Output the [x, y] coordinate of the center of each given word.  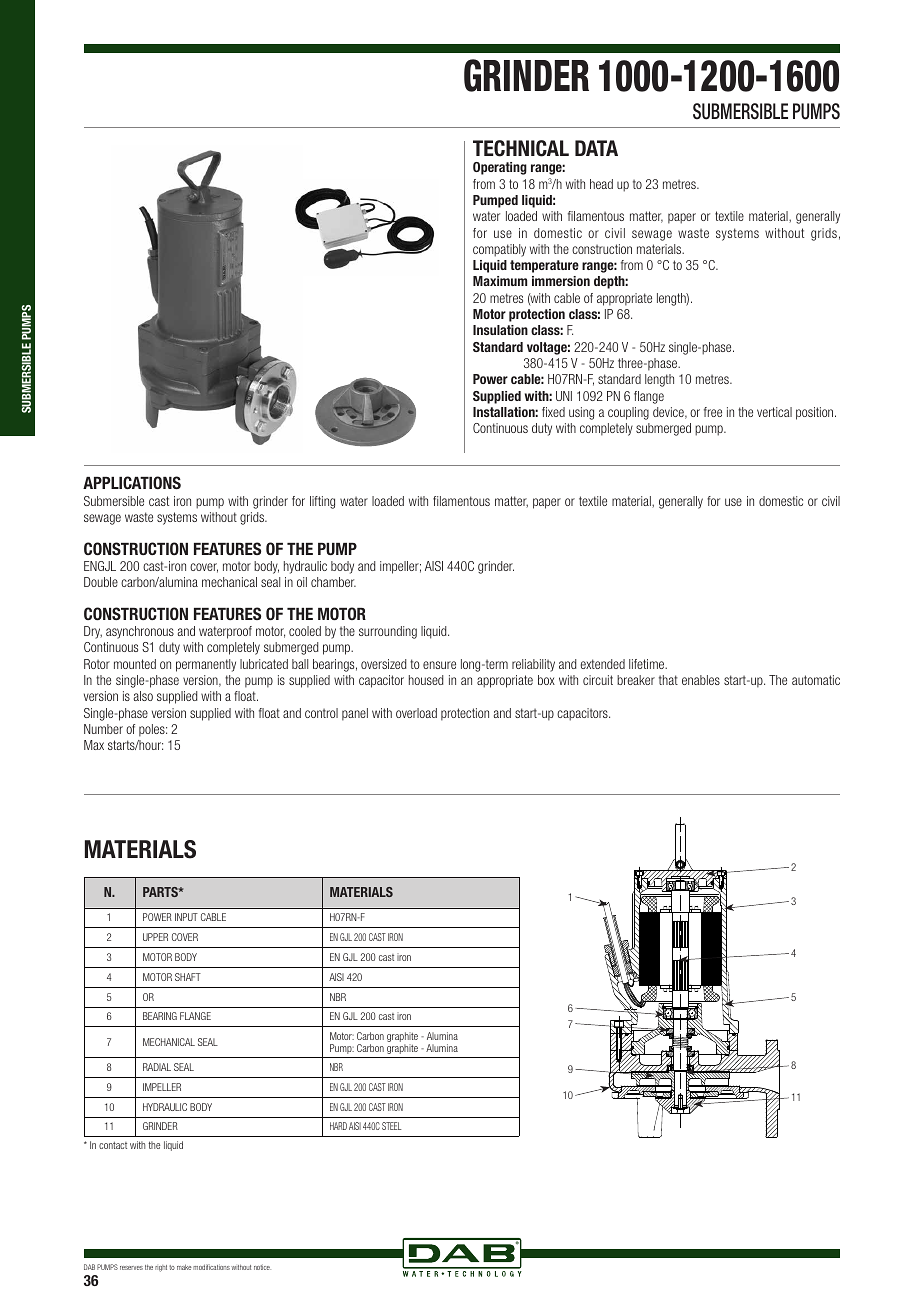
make [184, 1267]
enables [701, 680]
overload [416, 713]
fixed [553, 412]
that [668, 680]
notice [262, 1267]
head [601, 184]
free [713, 412]
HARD [338, 1126]
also [143, 696]
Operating [500, 168]
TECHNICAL [521, 148]
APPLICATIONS [132, 482]
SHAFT [188, 977]
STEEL [392, 1126]
